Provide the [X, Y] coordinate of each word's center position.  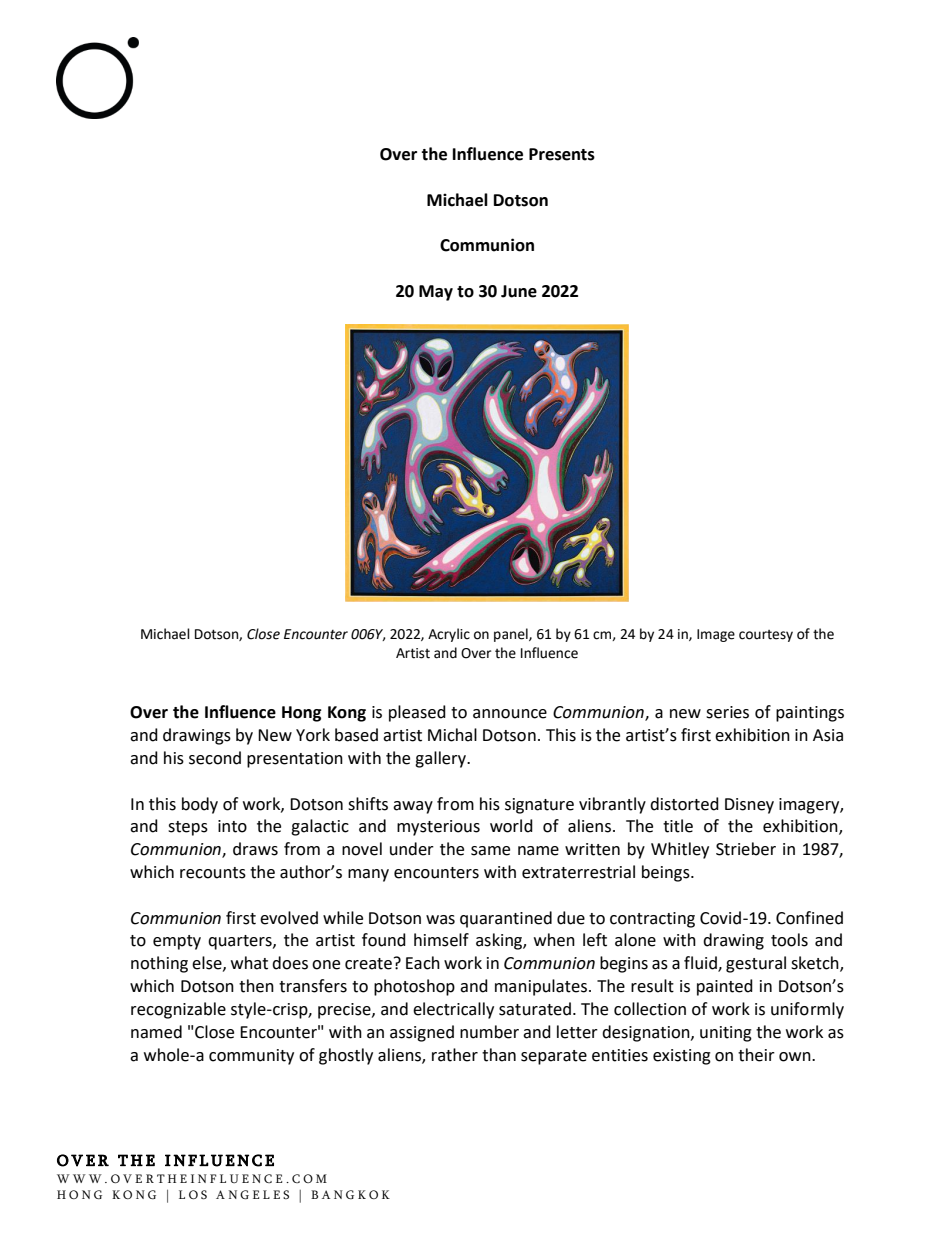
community [251, 1057]
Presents [562, 154]
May [436, 293]
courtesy [766, 636]
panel [512, 635]
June [519, 291]
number [489, 1032]
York [313, 735]
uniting [726, 1034]
